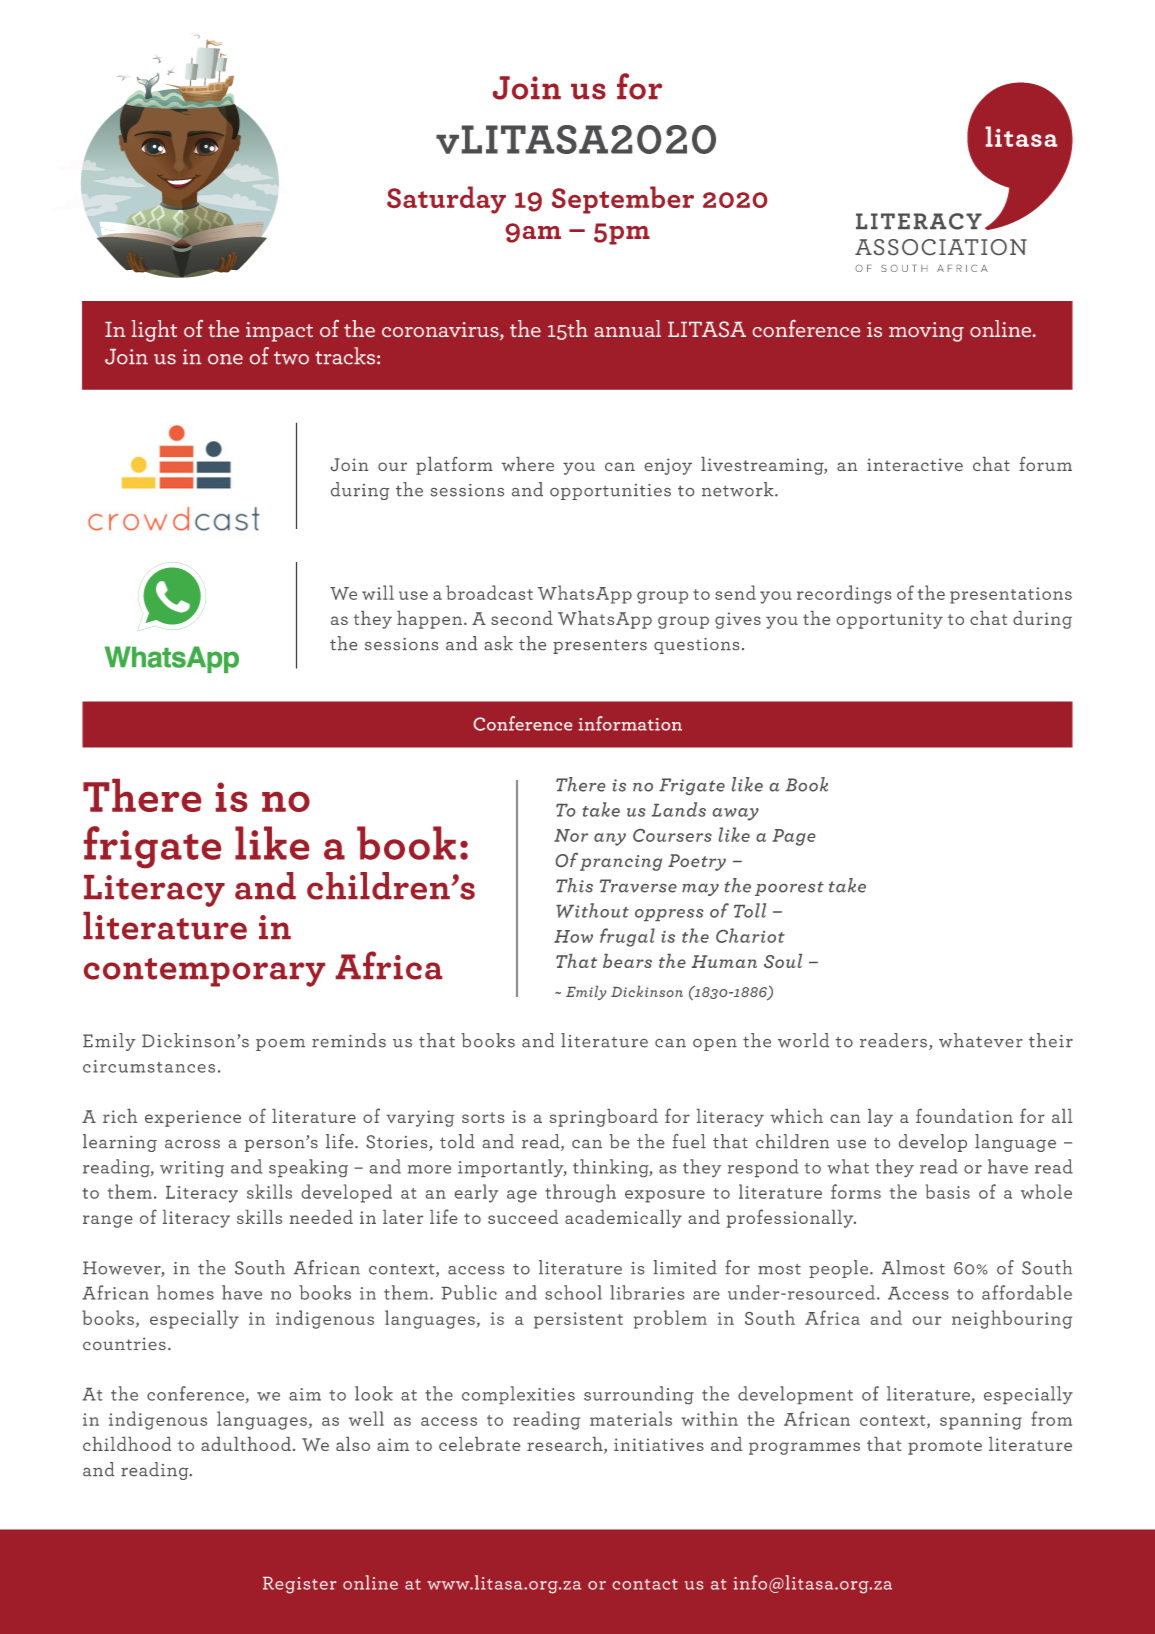  What do you see at coordinates (193, 1118) in the image?
I see `experience` at bounding box center [193, 1118].
